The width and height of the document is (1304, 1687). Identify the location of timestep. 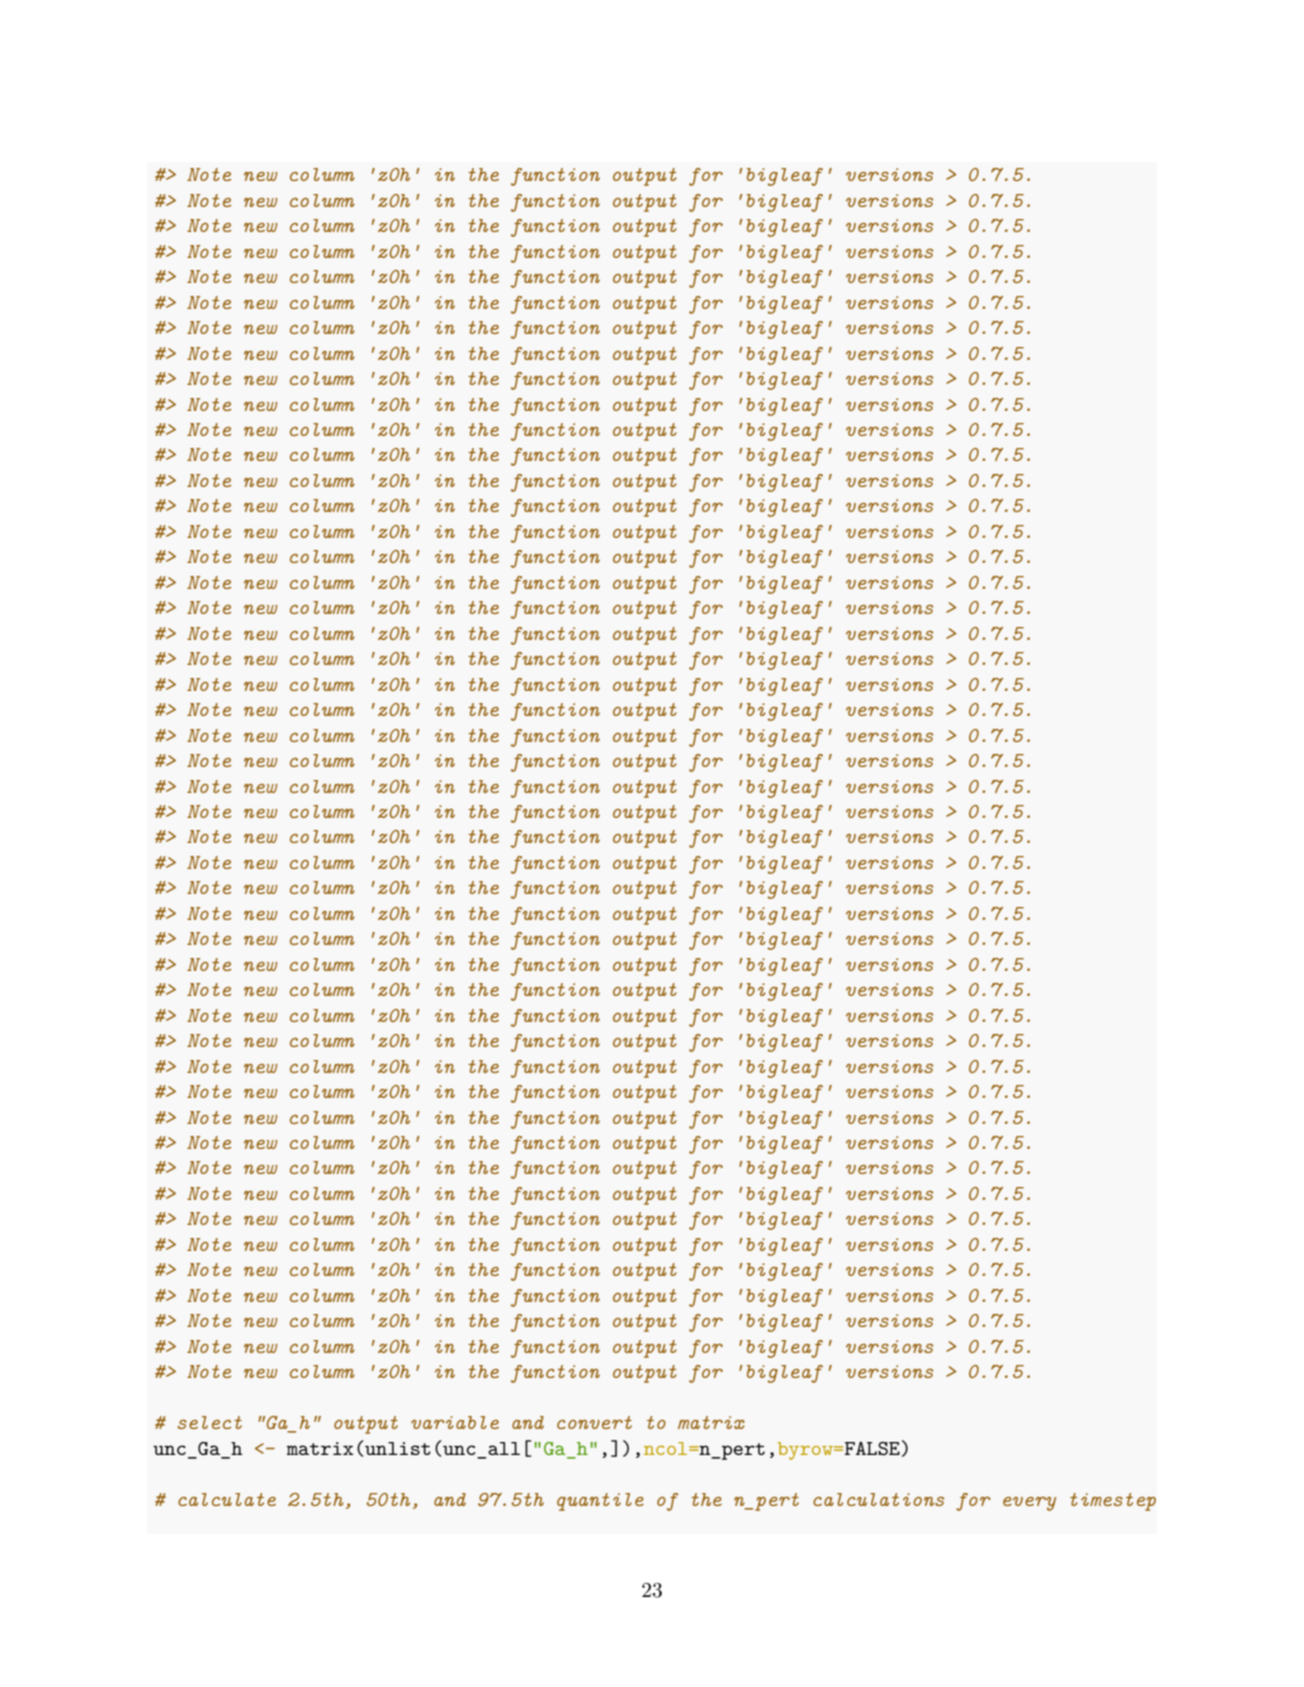
(1113, 1502).
